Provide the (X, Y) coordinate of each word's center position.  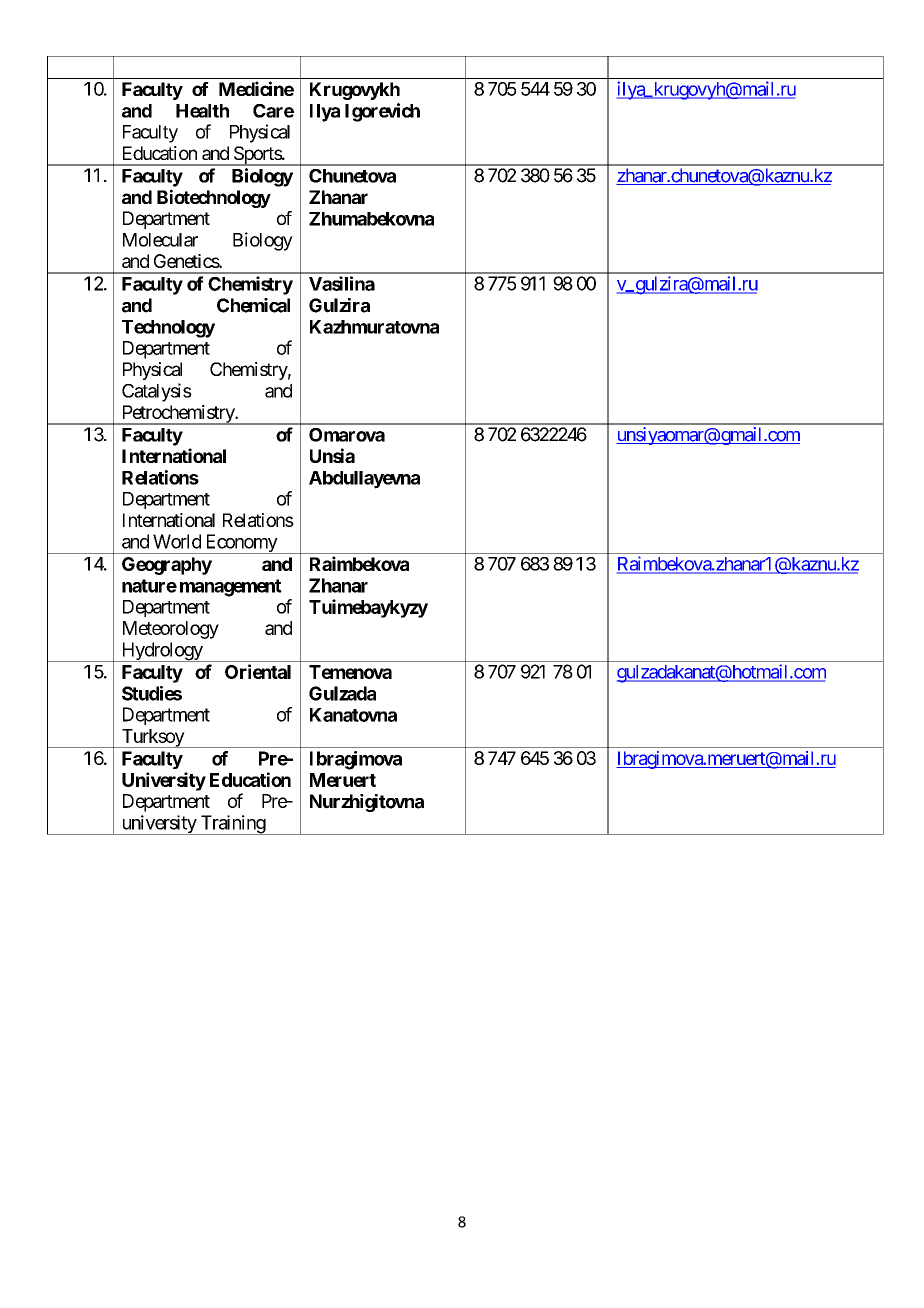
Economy (241, 544)
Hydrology (161, 652)
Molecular (160, 240)
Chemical (253, 305)
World (177, 541)
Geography (167, 566)
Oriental (258, 671)
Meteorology (171, 630)
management (231, 588)
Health (202, 111)
